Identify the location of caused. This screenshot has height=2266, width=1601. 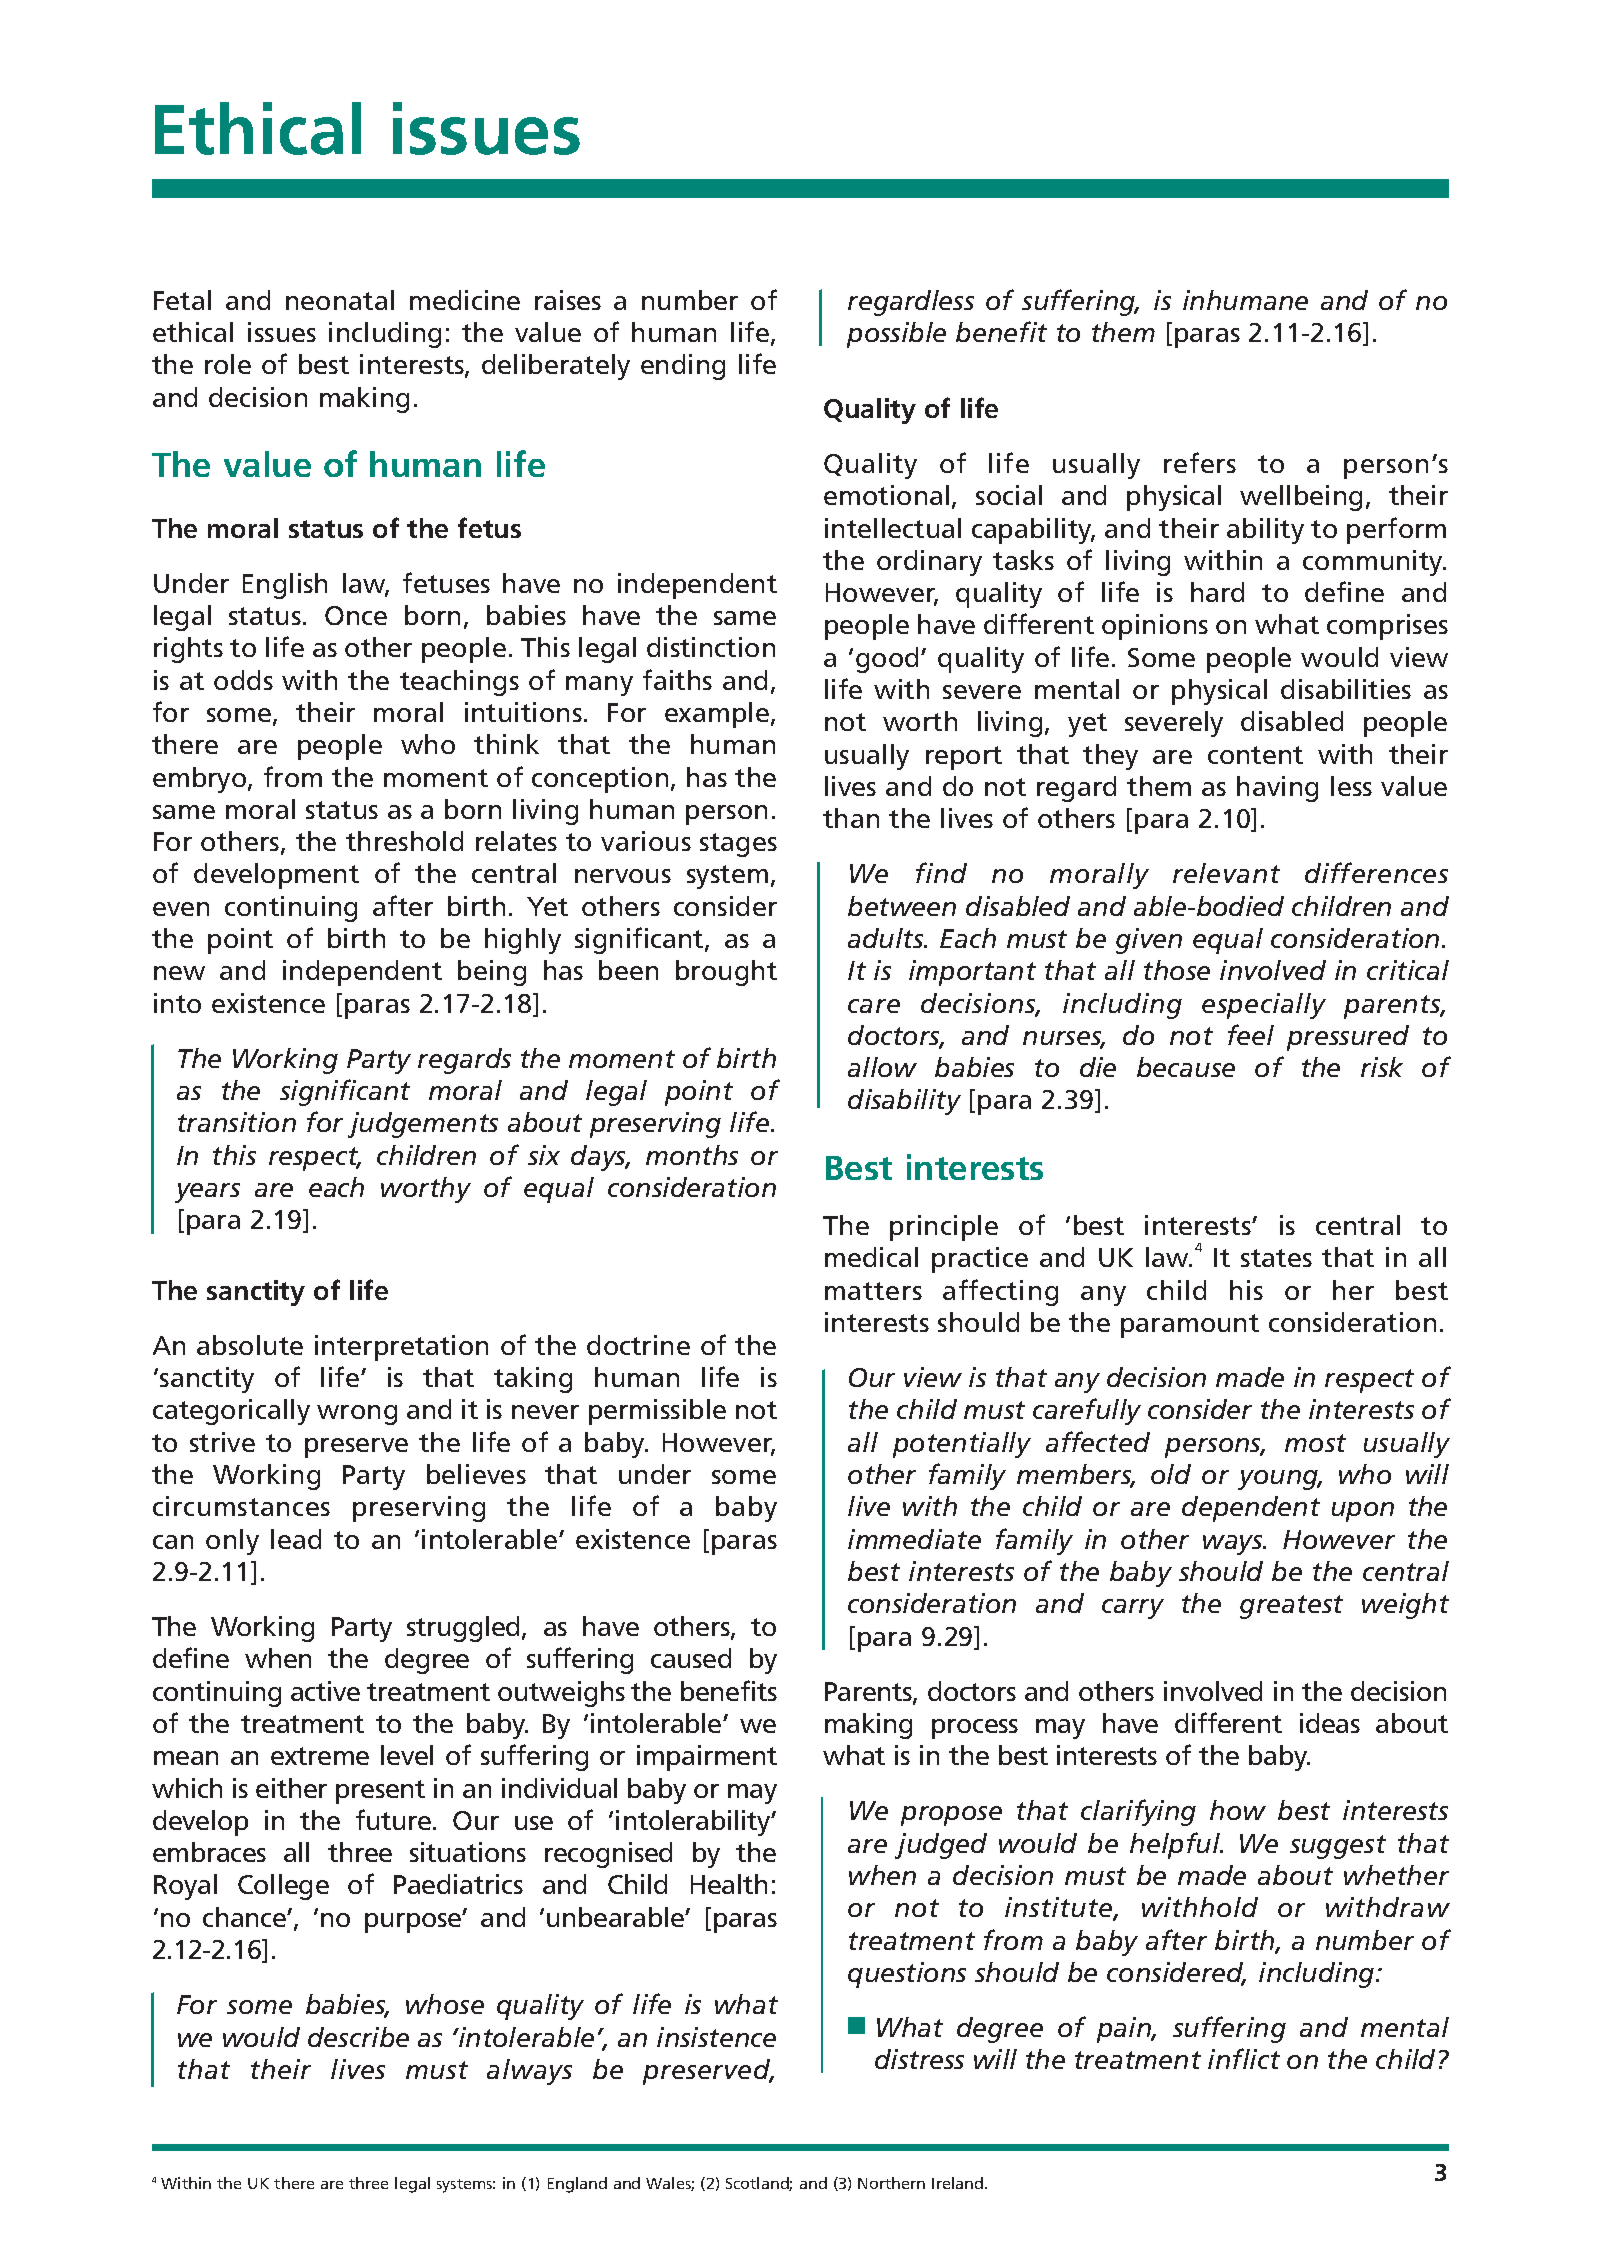
(691, 1658).
